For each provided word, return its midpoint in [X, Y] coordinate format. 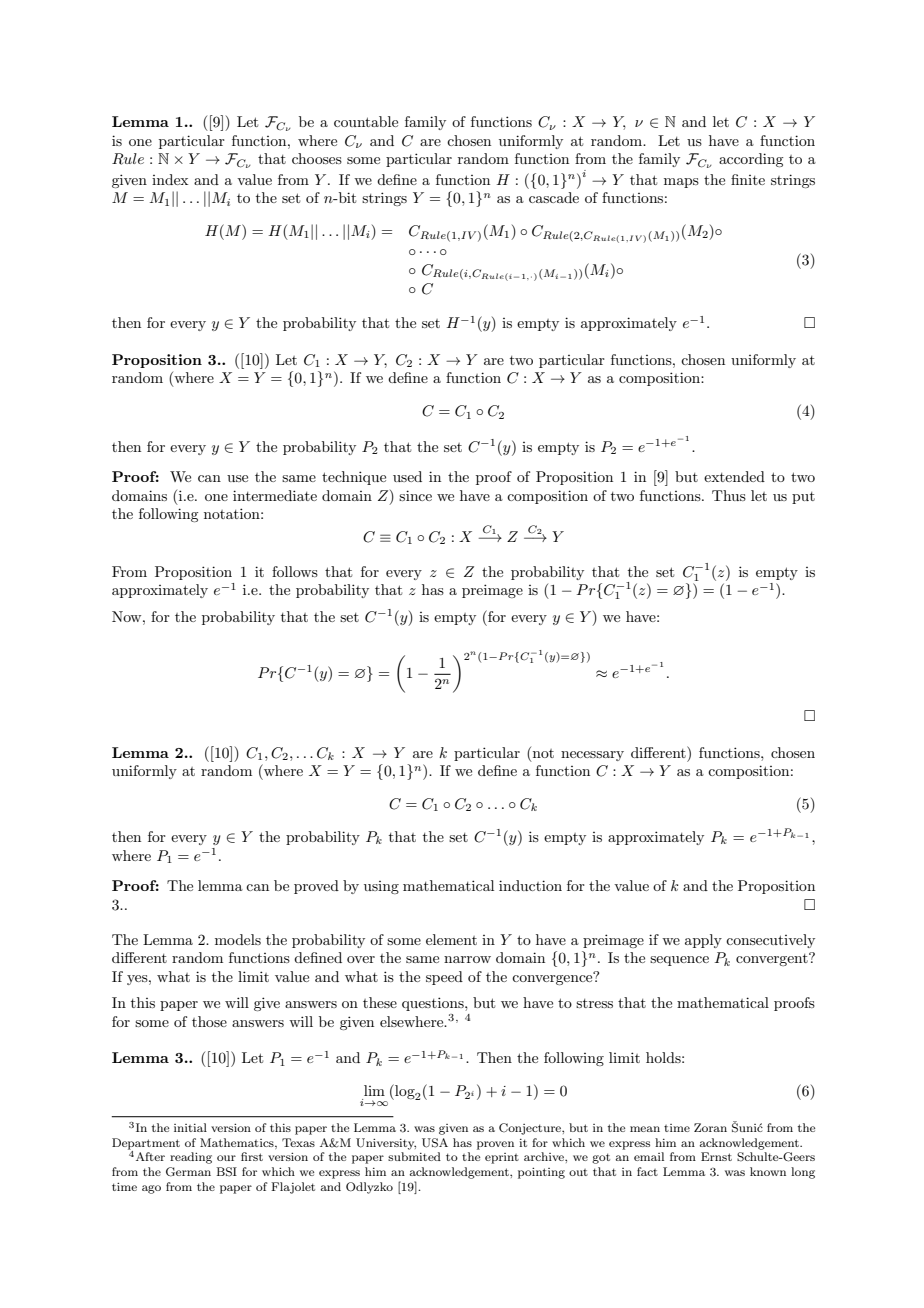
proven [495, 1145]
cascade [554, 197]
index [170, 179]
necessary [592, 756]
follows [295, 571]
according [751, 160]
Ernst [716, 1156]
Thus [729, 495]
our [226, 1158]
